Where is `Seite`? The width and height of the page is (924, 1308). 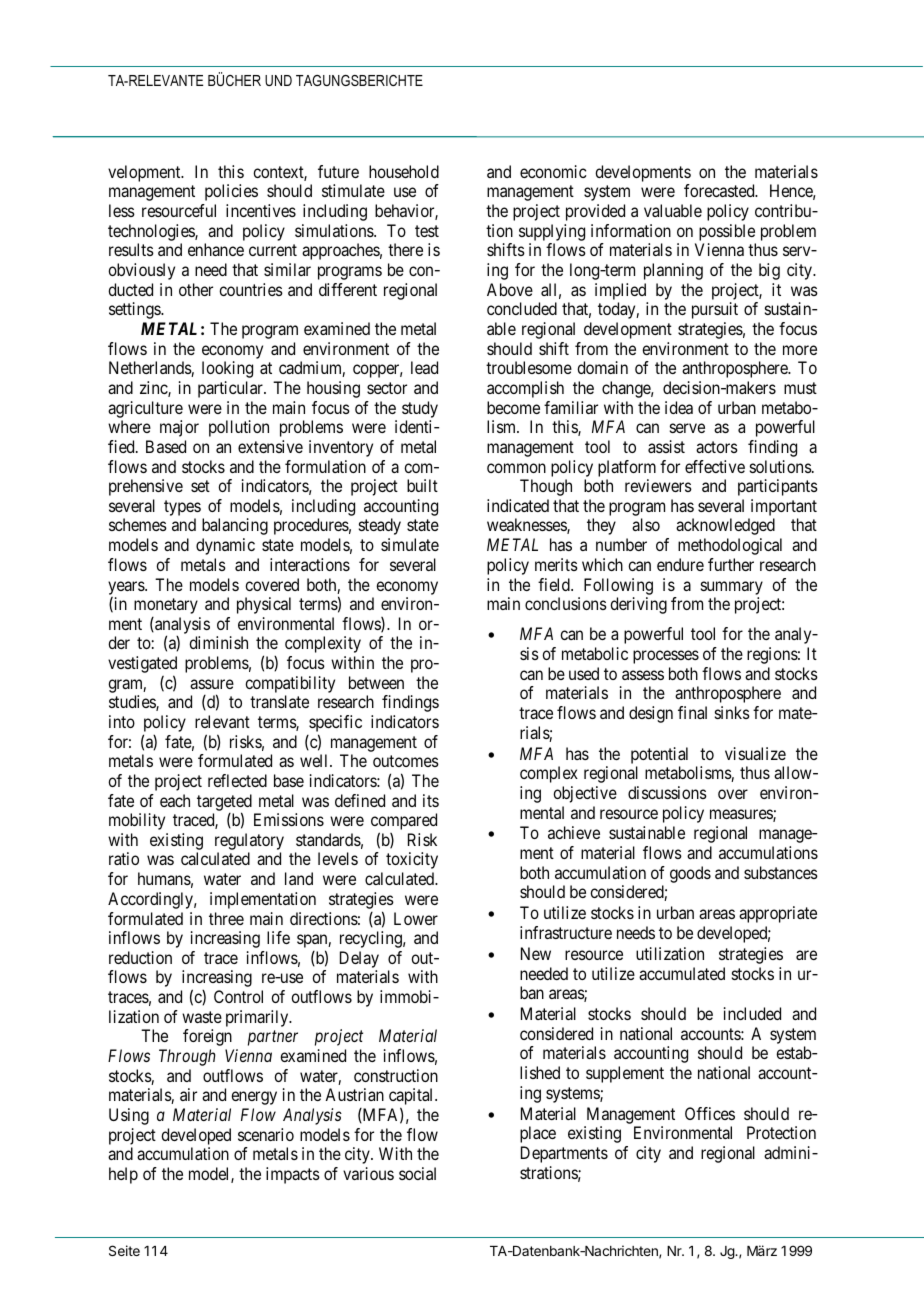 Seite is located at coordinates (124, 1250).
